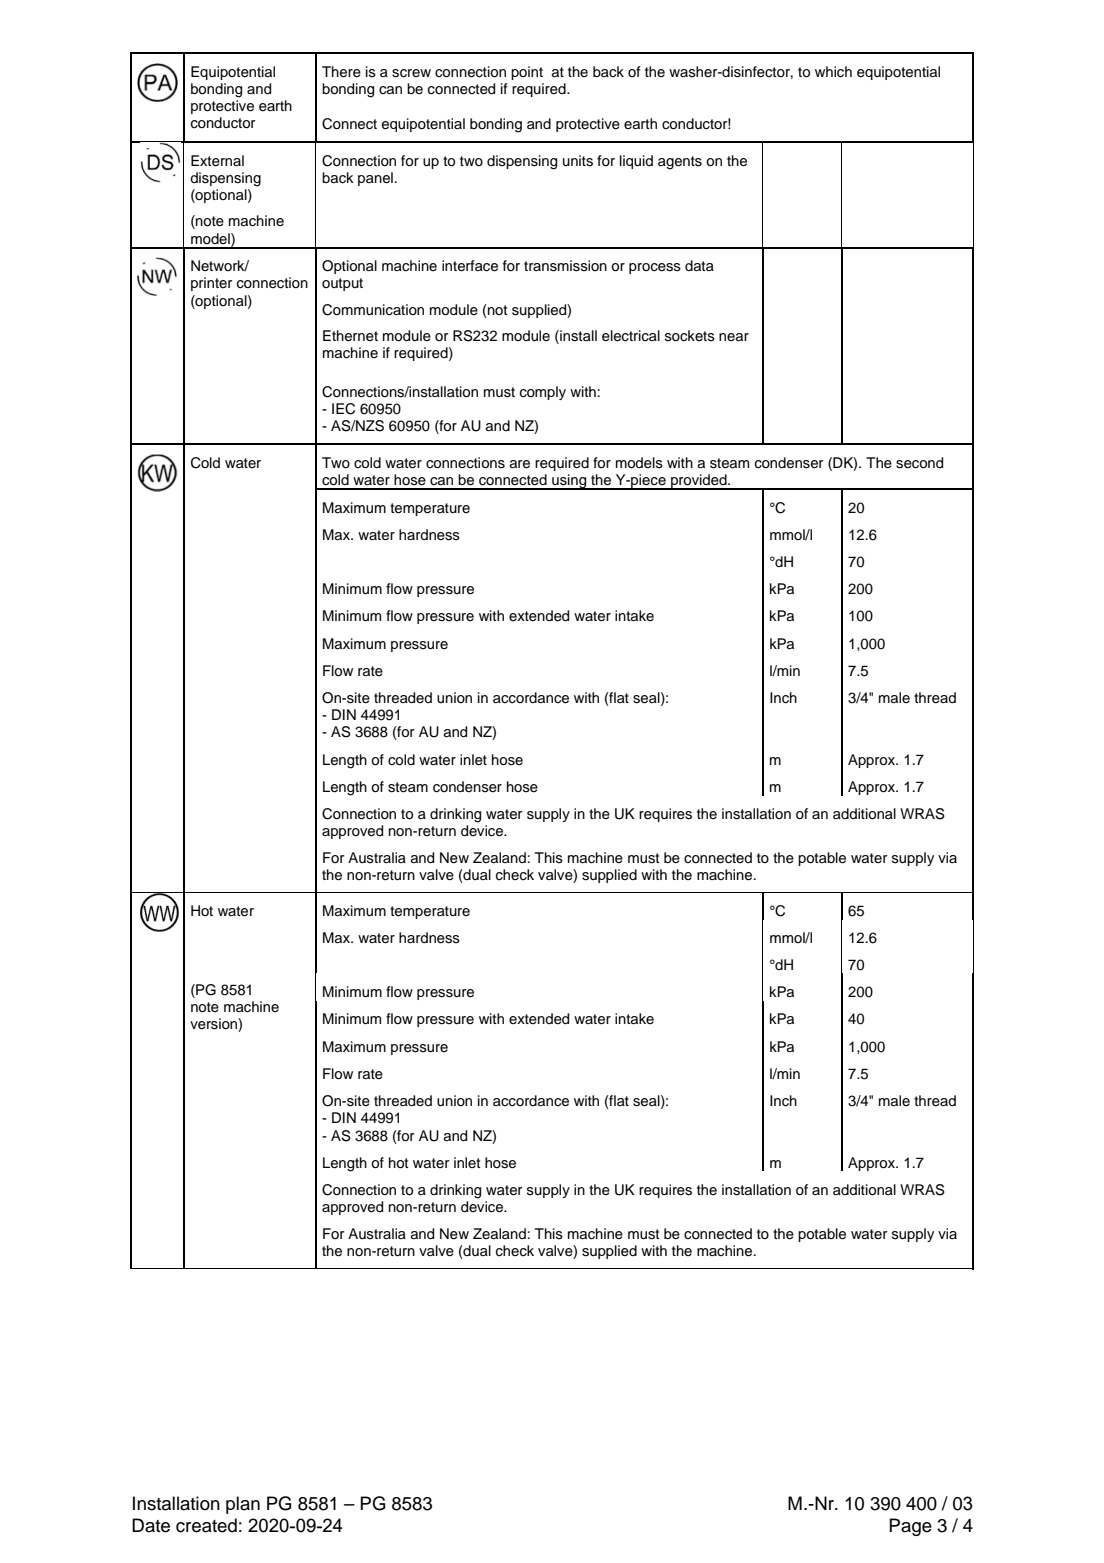  I want to click on External, so click(217, 161).
